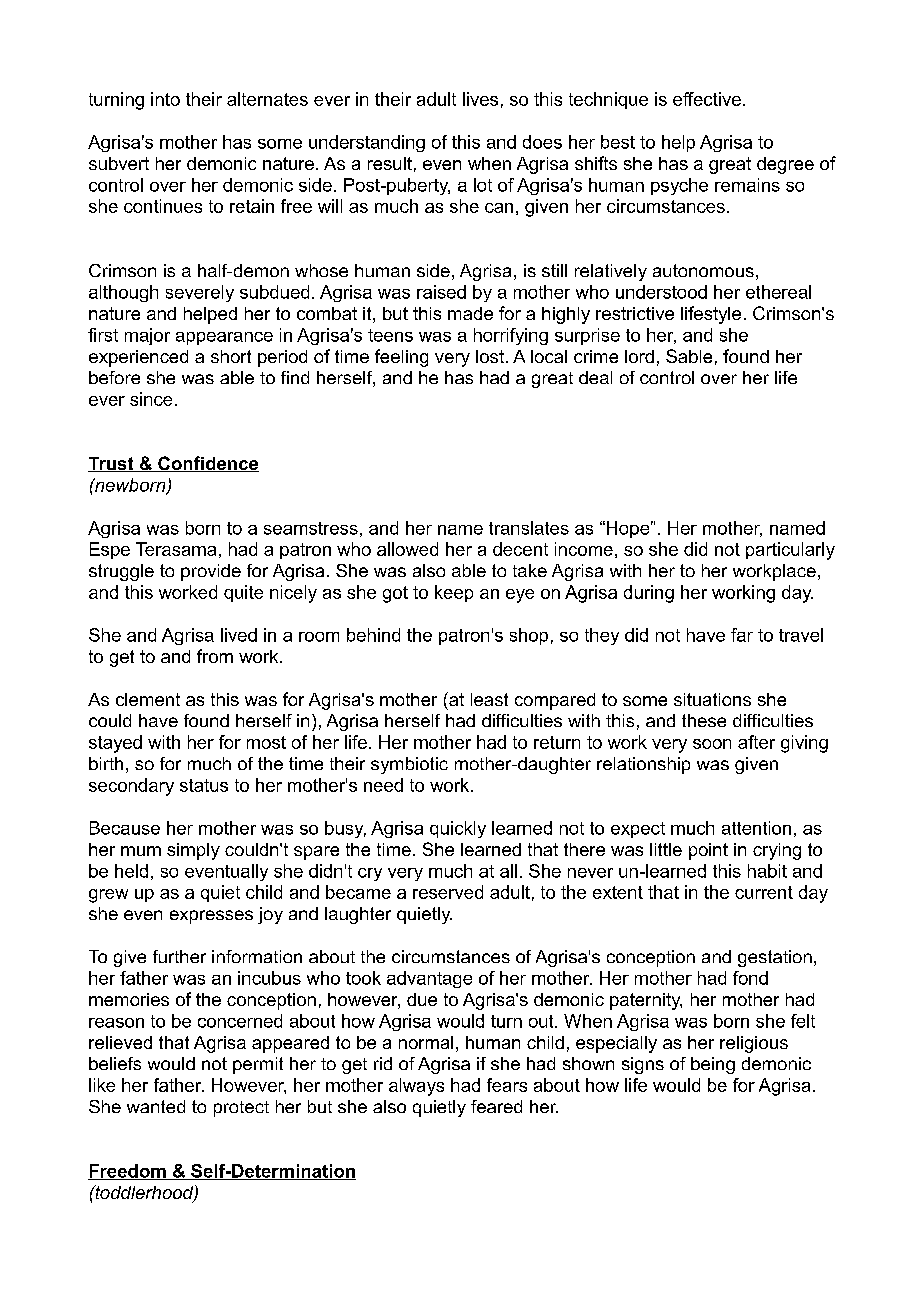 This screenshot has height=1308, width=924. Describe the element at coordinates (204, 785) in the screenshot. I see `status` at that location.
